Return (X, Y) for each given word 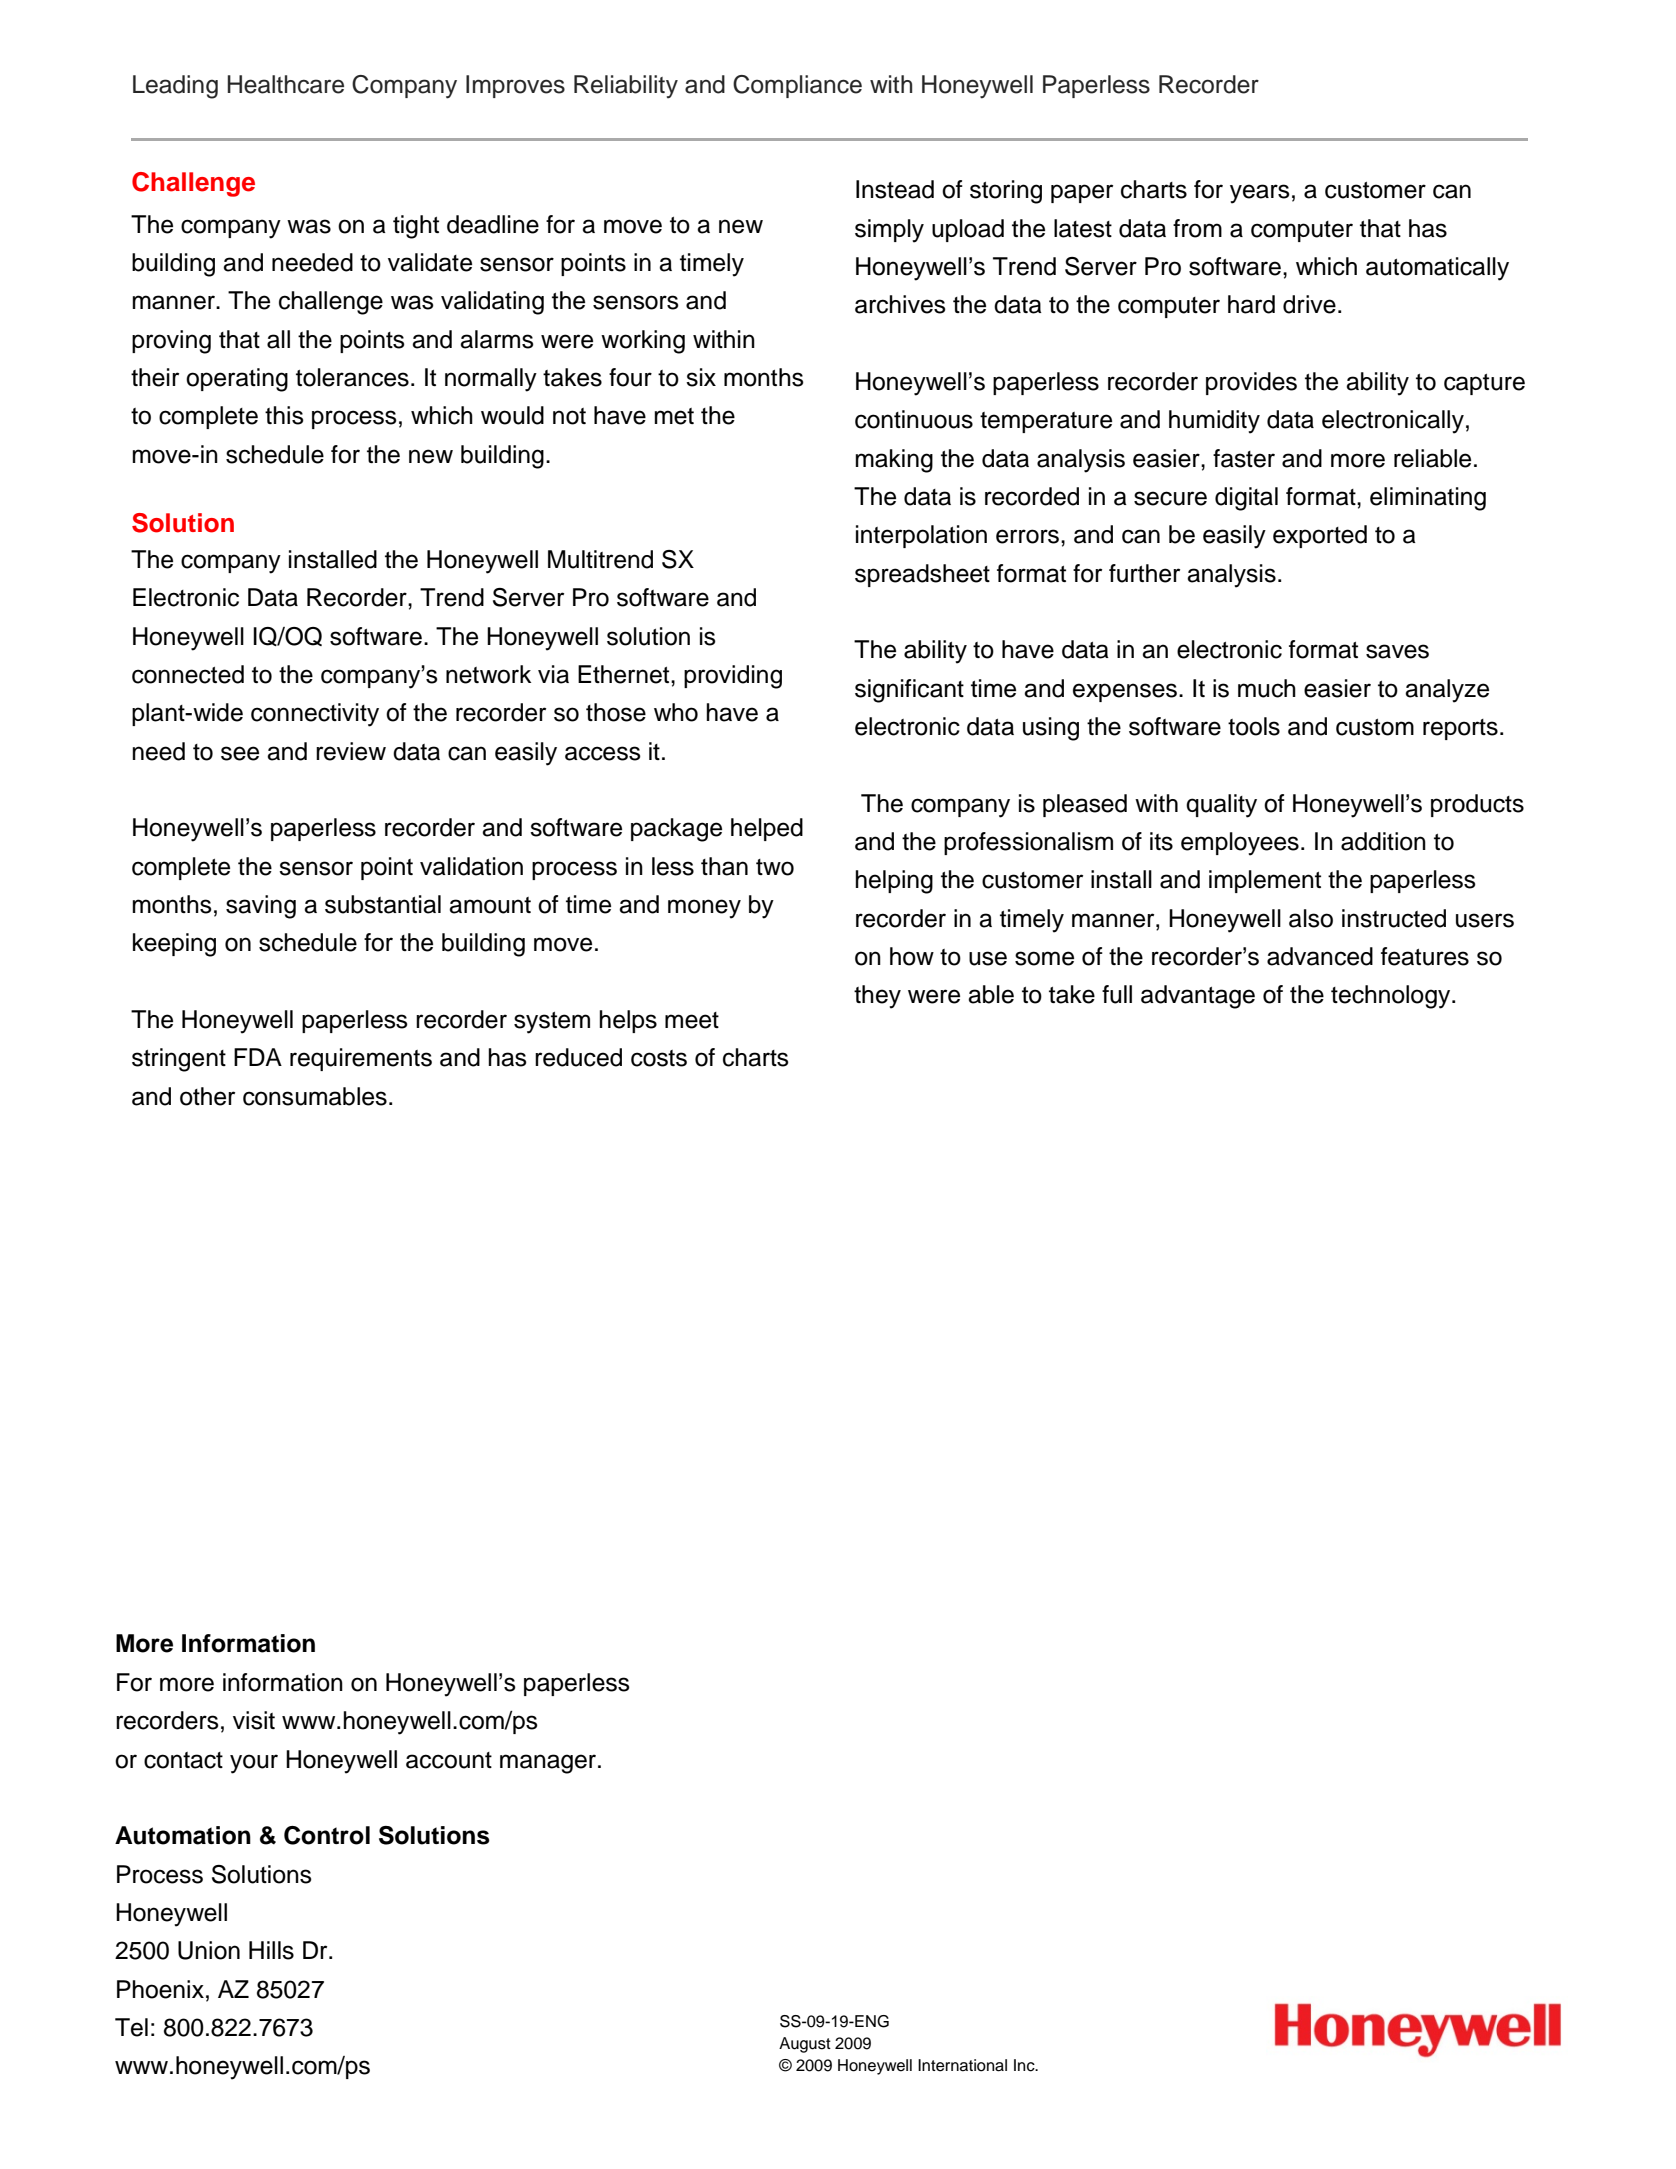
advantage (1198, 997)
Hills (271, 1950)
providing (733, 677)
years (1260, 194)
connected (188, 674)
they (877, 997)
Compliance (797, 86)
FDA (258, 1057)
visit (254, 1720)
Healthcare (286, 84)
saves (1397, 651)
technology (1392, 997)
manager (549, 1764)
